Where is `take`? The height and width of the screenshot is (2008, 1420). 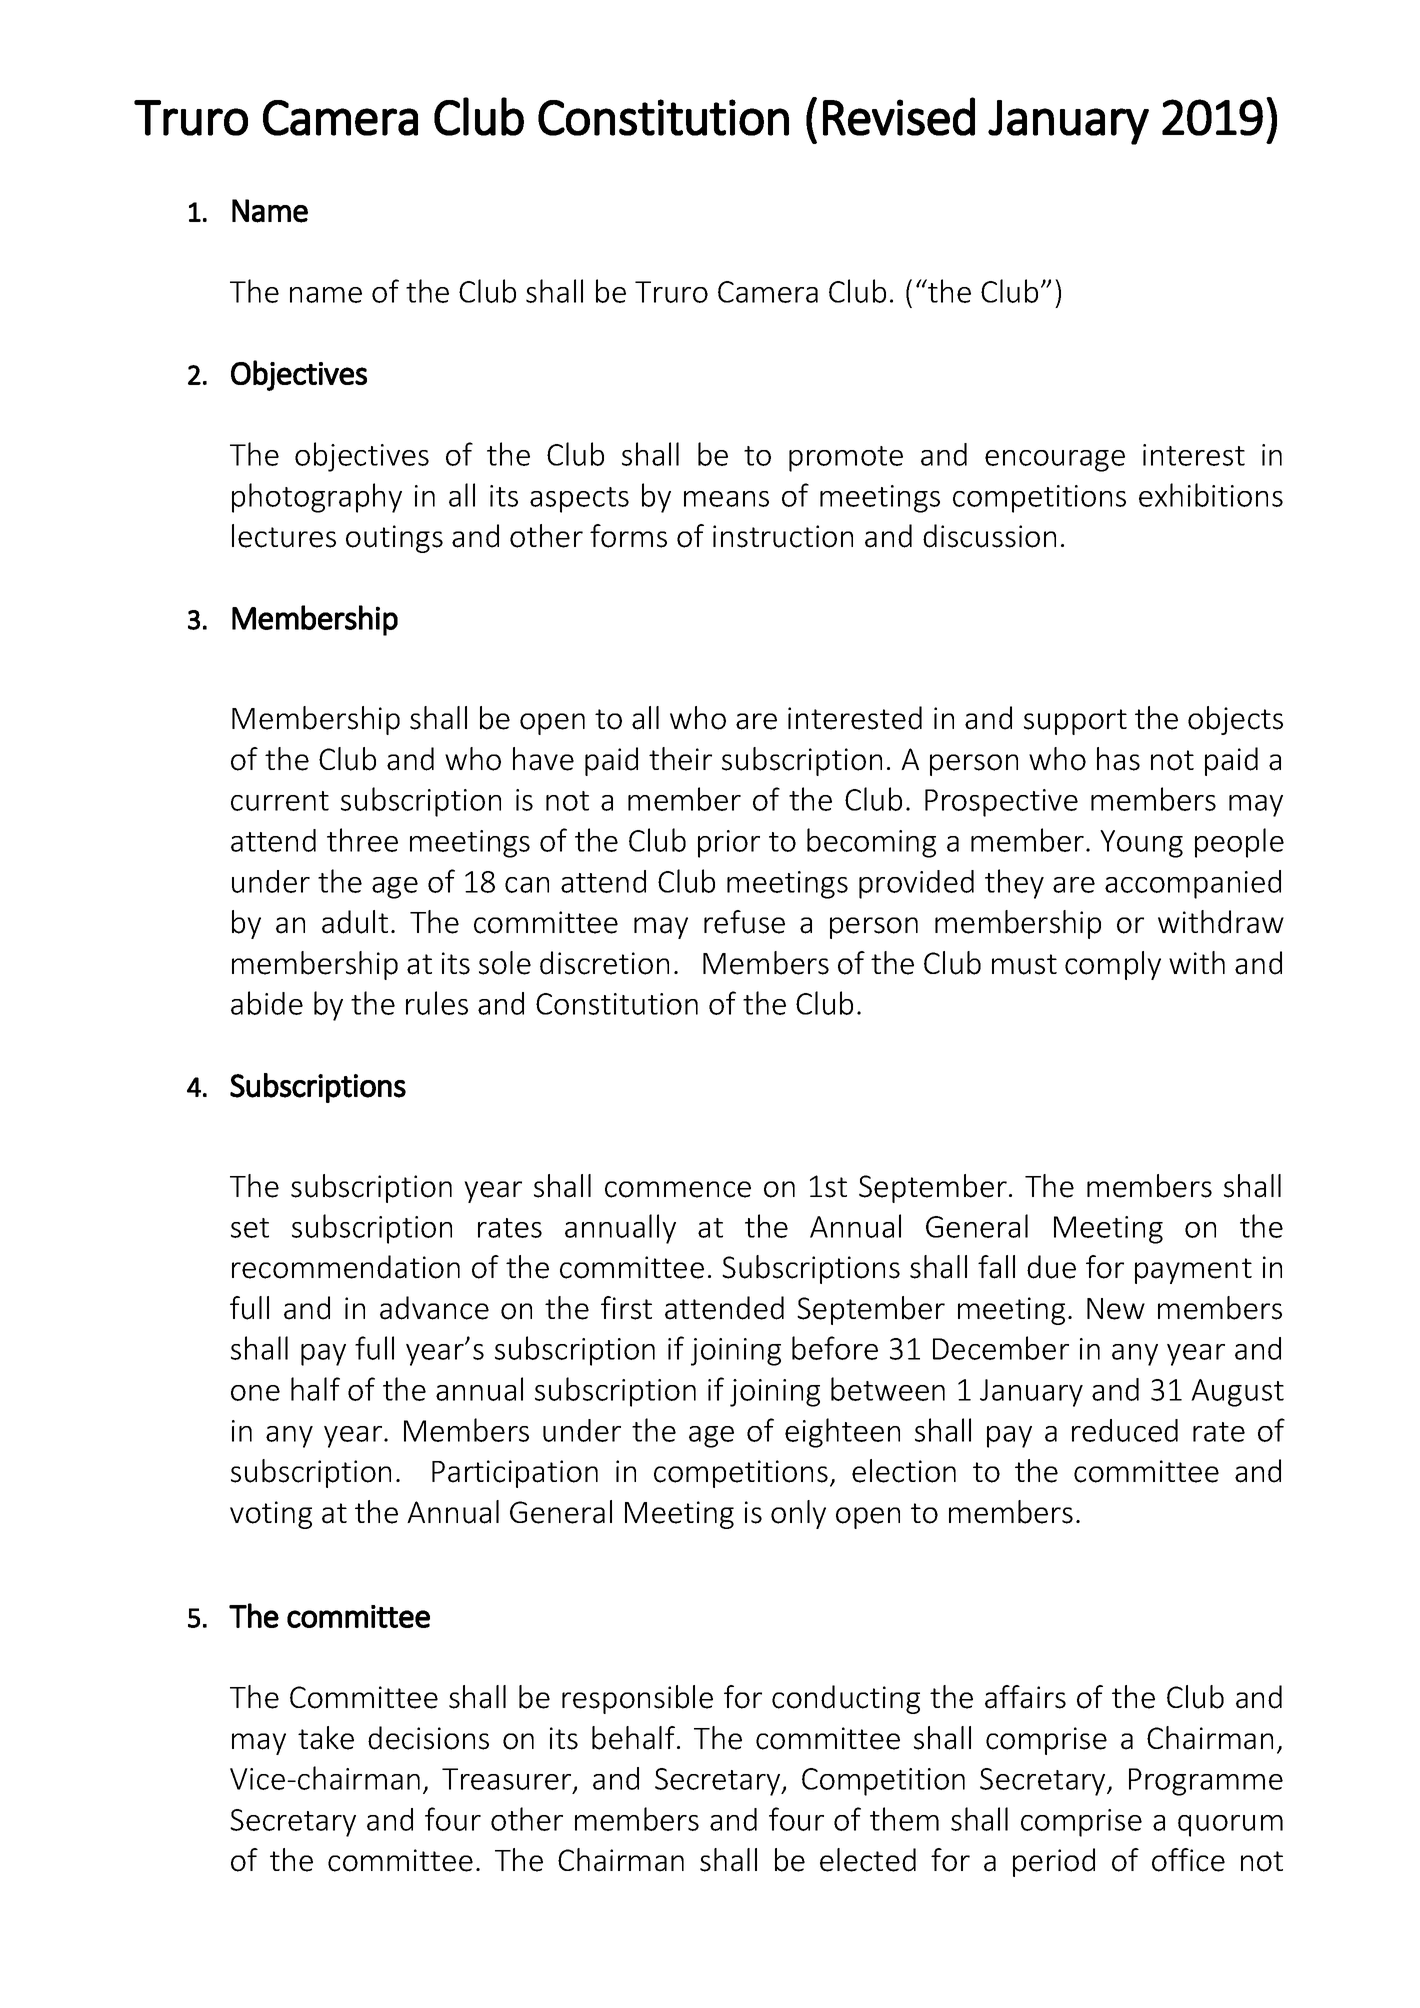
take is located at coordinates (326, 1738).
